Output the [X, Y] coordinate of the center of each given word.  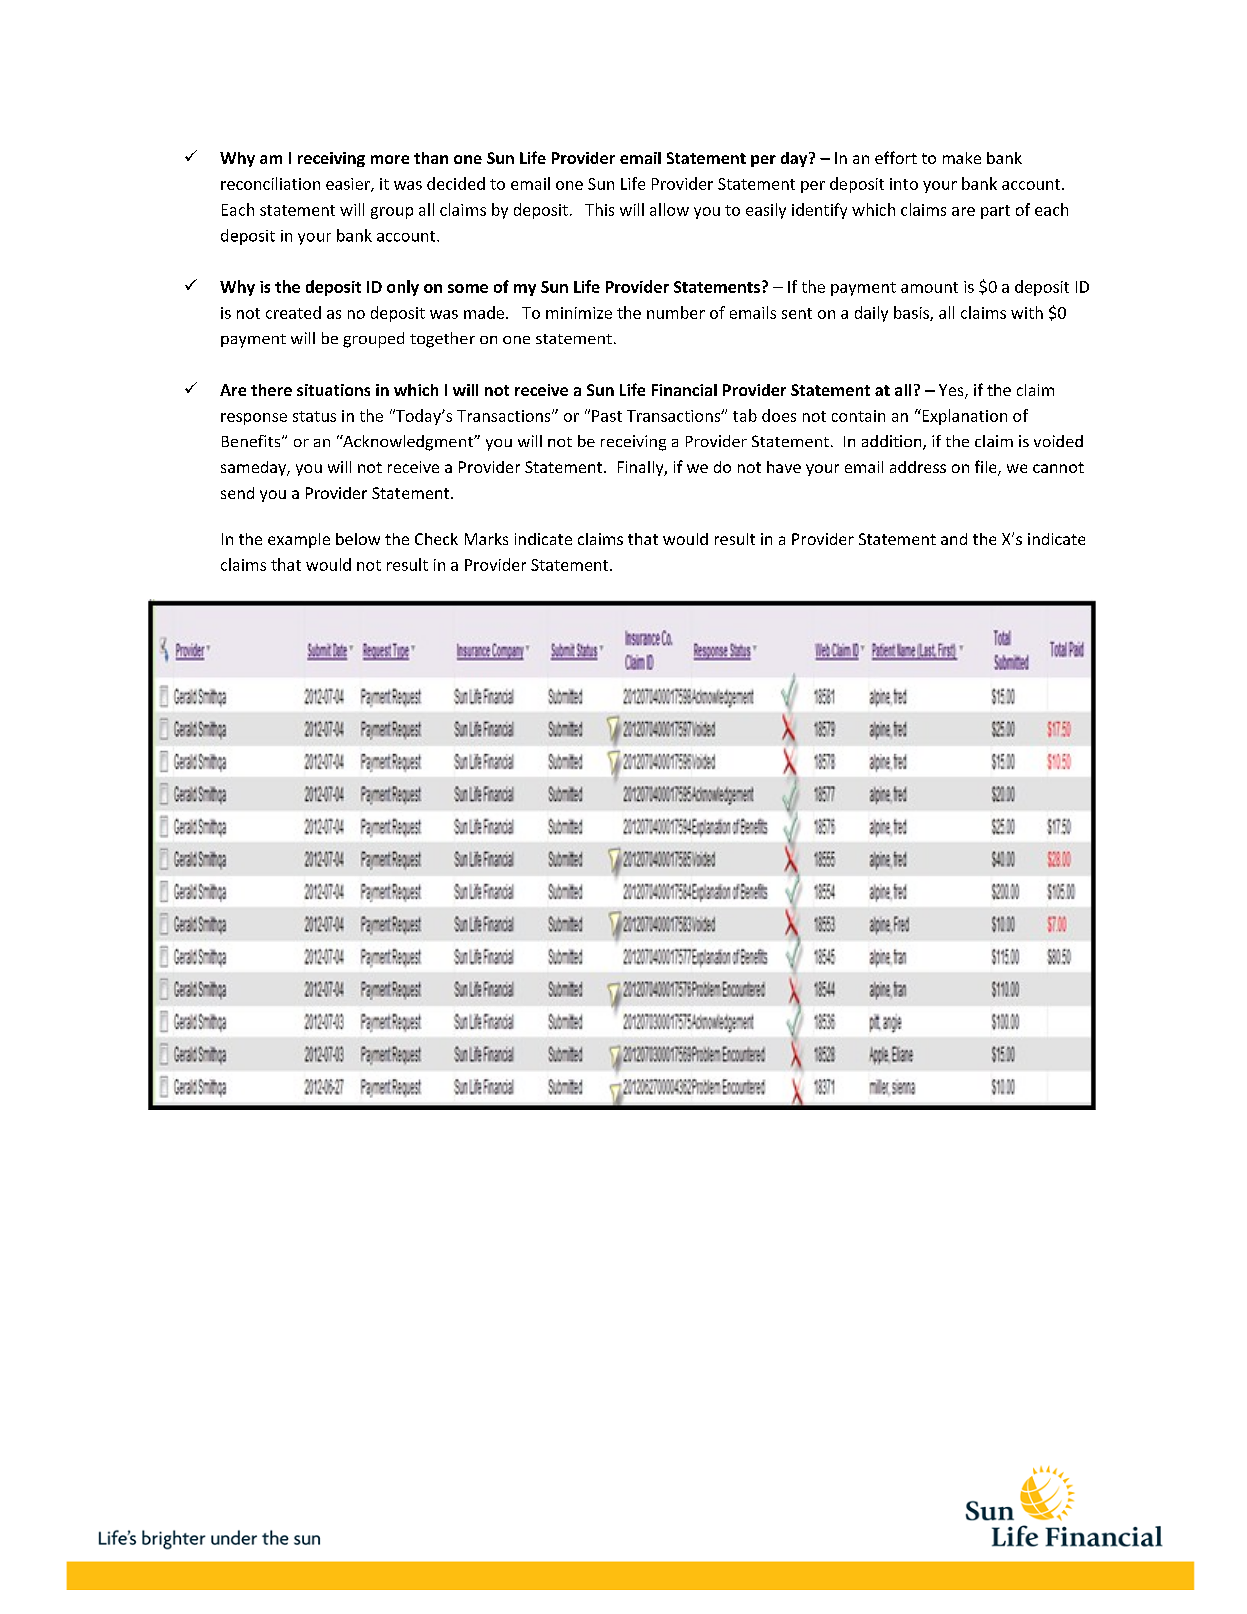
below [358, 539]
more [390, 159]
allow [669, 209]
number [676, 312]
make [962, 158]
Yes [952, 391]
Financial [684, 390]
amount [929, 287]
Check [436, 539]
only [403, 288]
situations [333, 390]
